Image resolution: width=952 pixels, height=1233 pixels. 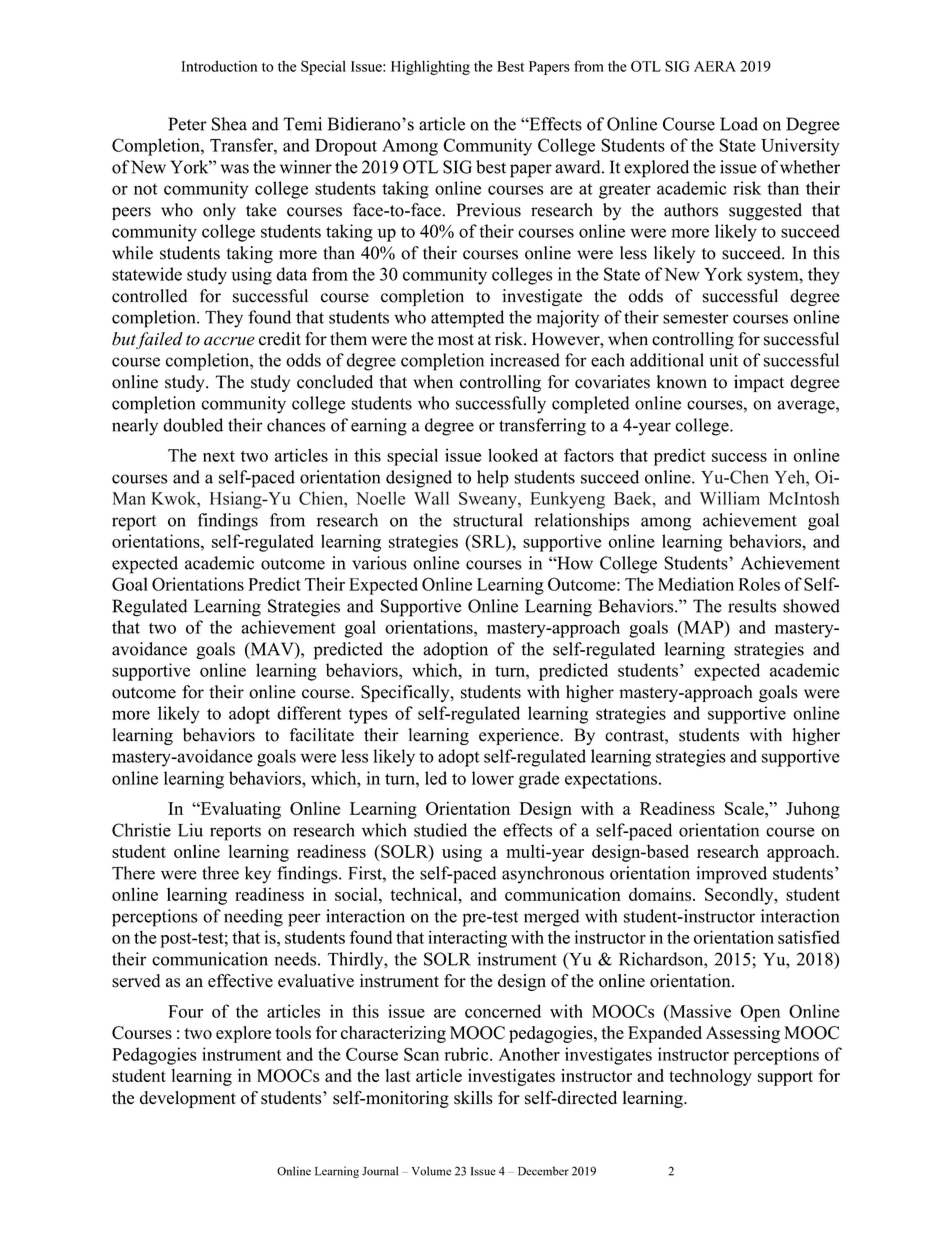 I want to click on lower, so click(x=493, y=778).
